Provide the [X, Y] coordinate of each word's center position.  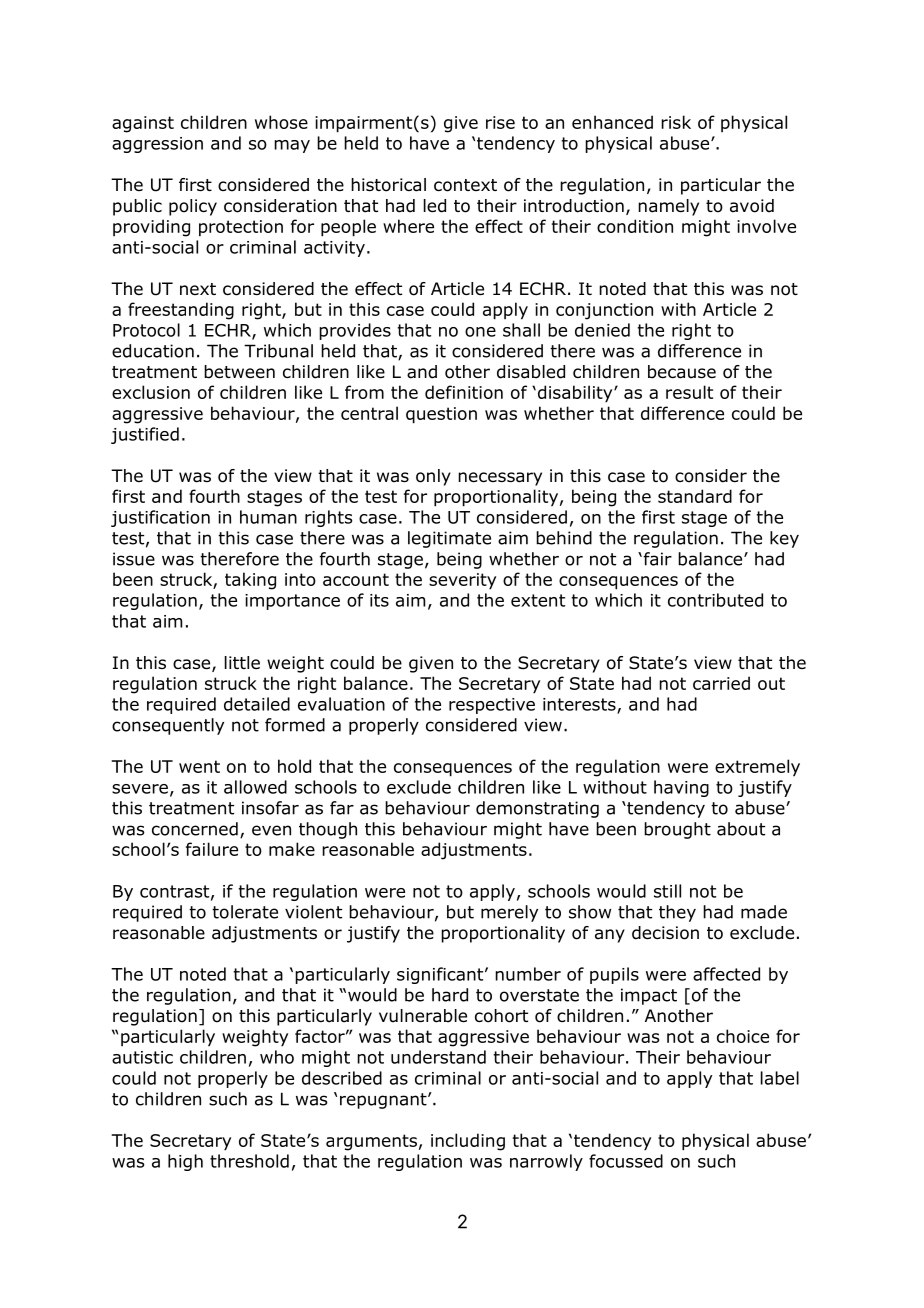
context [465, 185]
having [681, 788]
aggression [157, 145]
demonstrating [537, 809]
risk [676, 122]
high [185, 1162]
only [433, 477]
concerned [195, 829]
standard [695, 496]
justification [160, 518]
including [468, 1142]
